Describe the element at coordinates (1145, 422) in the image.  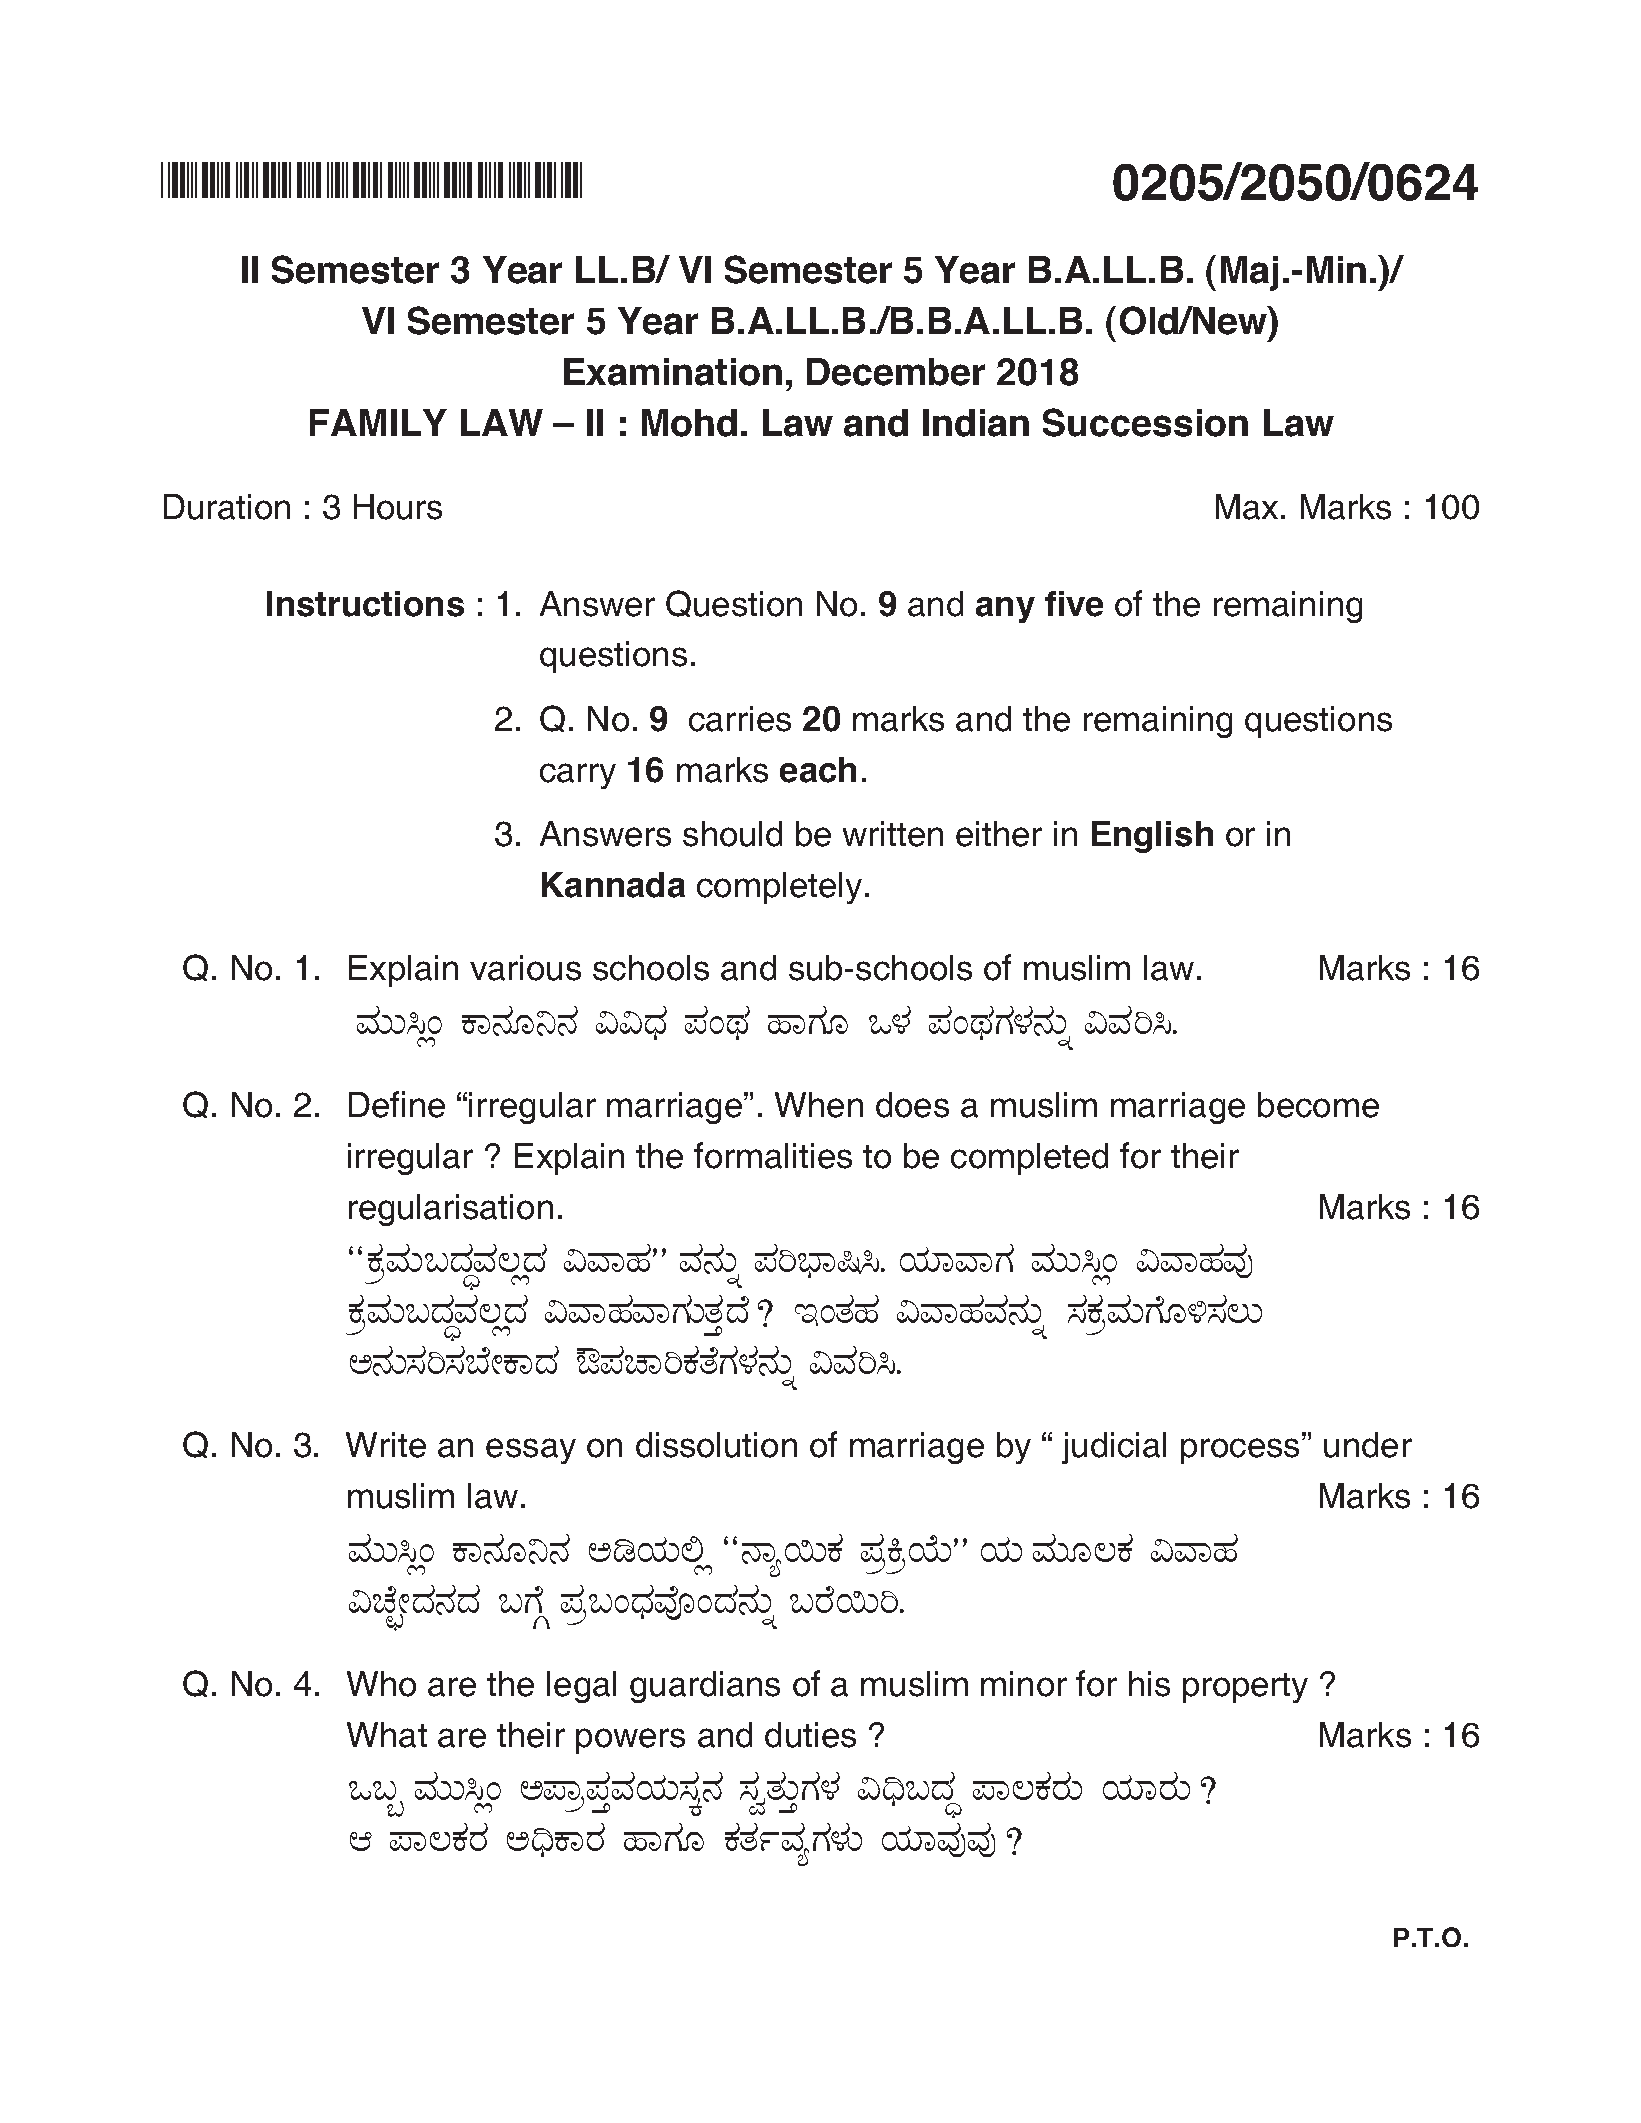
I see `Succession` at that location.
